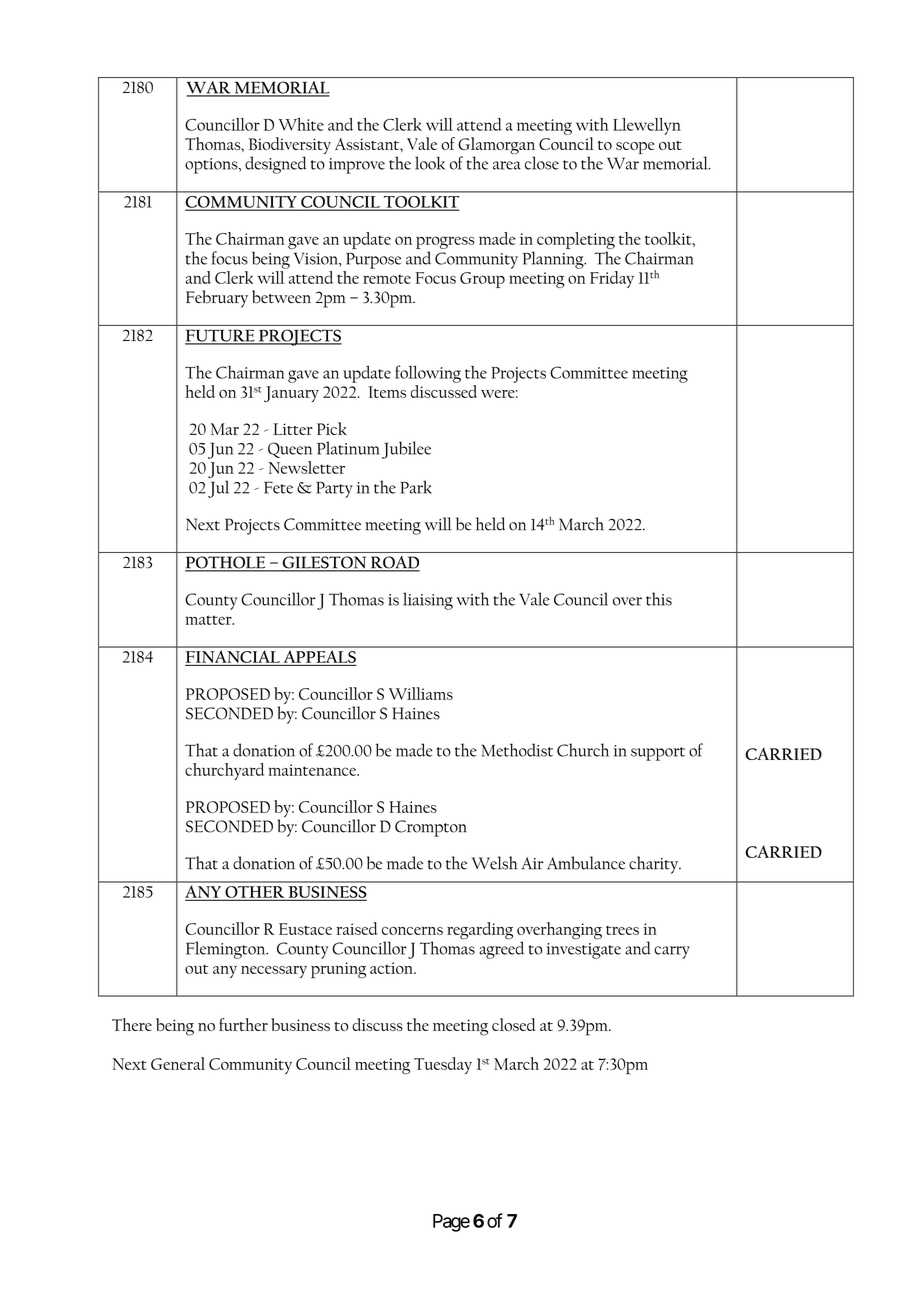  Describe the element at coordinates (430, 163) in the screenshot. I see `look` at that location.
